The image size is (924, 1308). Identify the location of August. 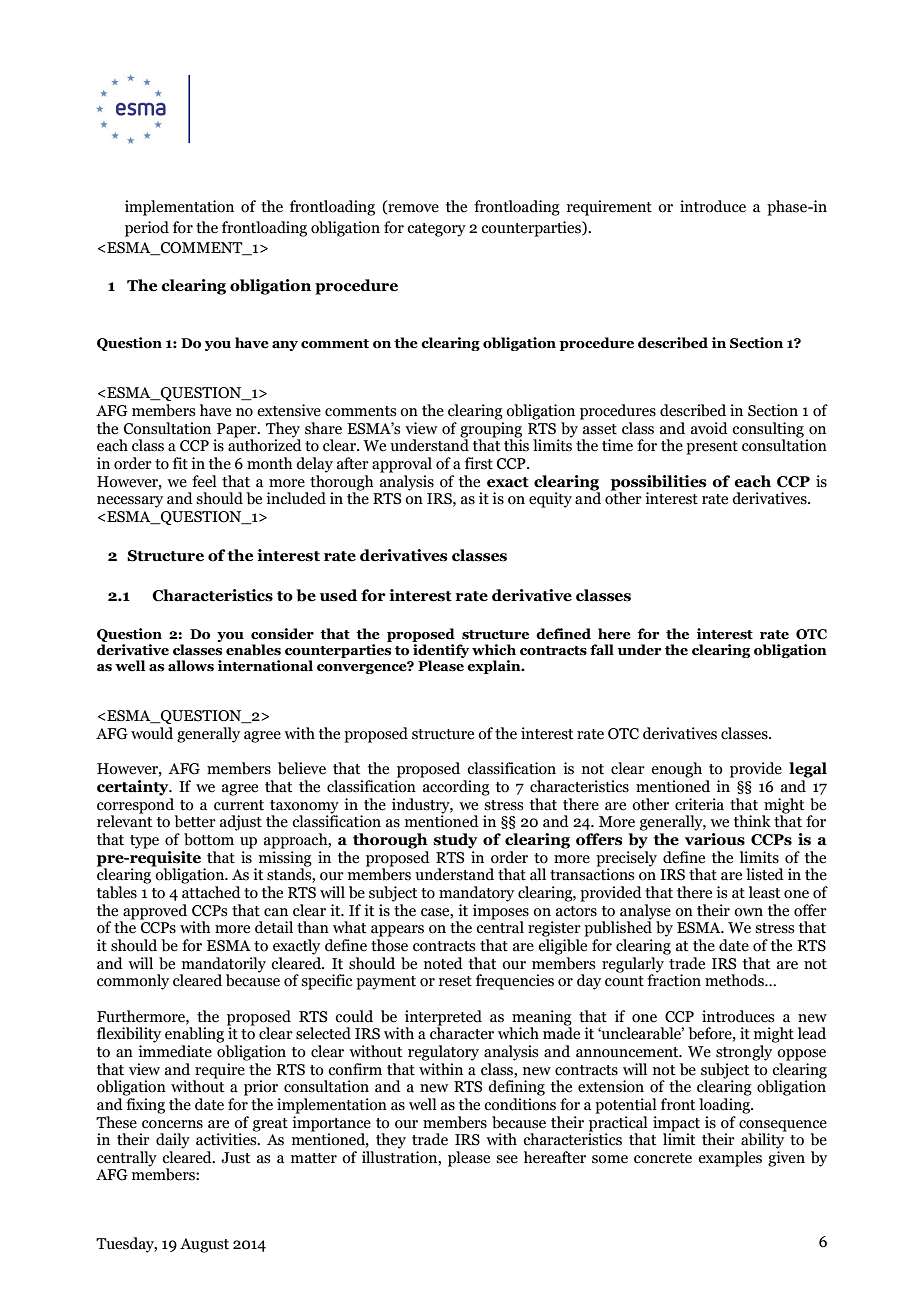
(204, 1245).
